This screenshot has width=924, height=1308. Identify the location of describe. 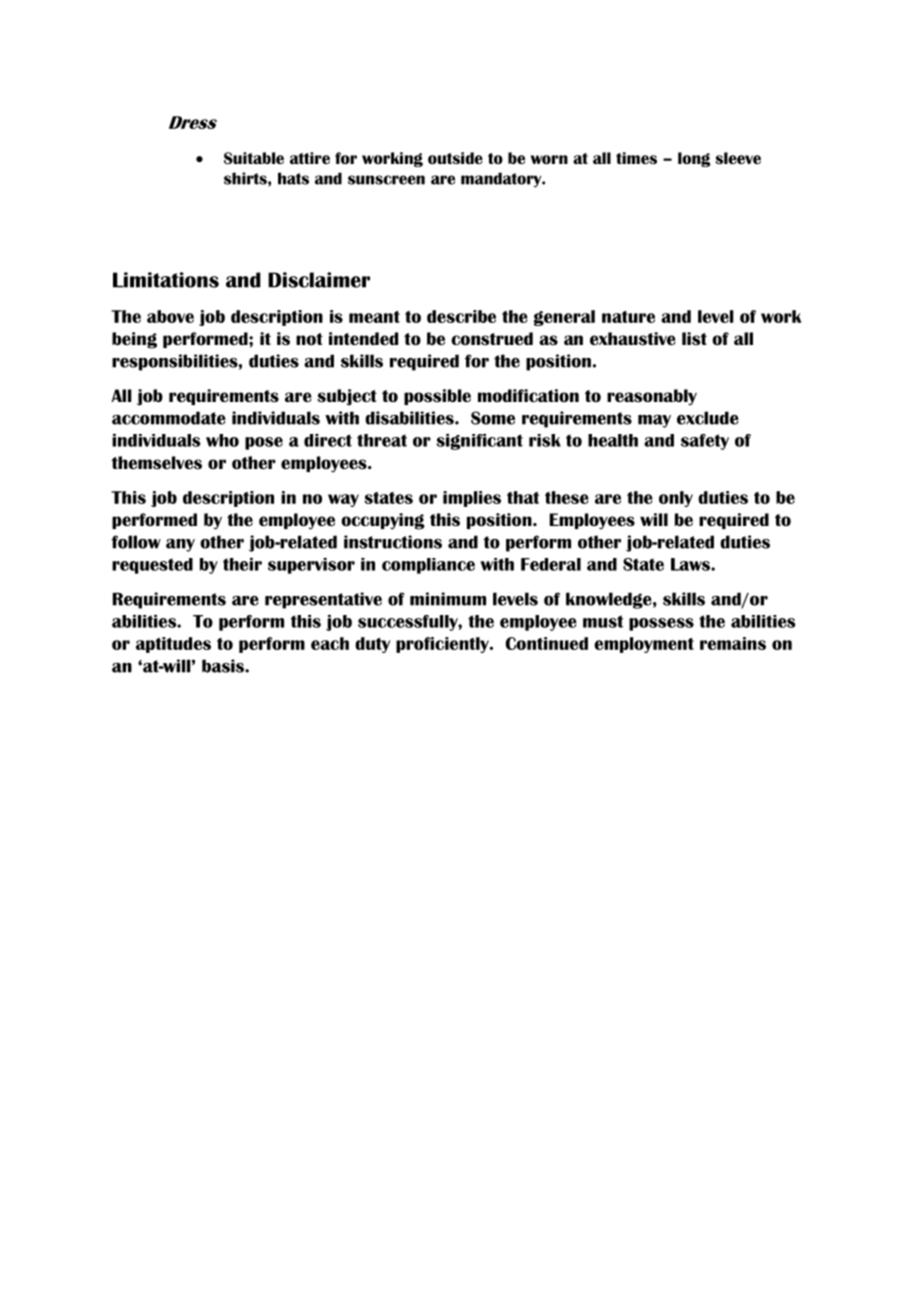
(461, 316).
